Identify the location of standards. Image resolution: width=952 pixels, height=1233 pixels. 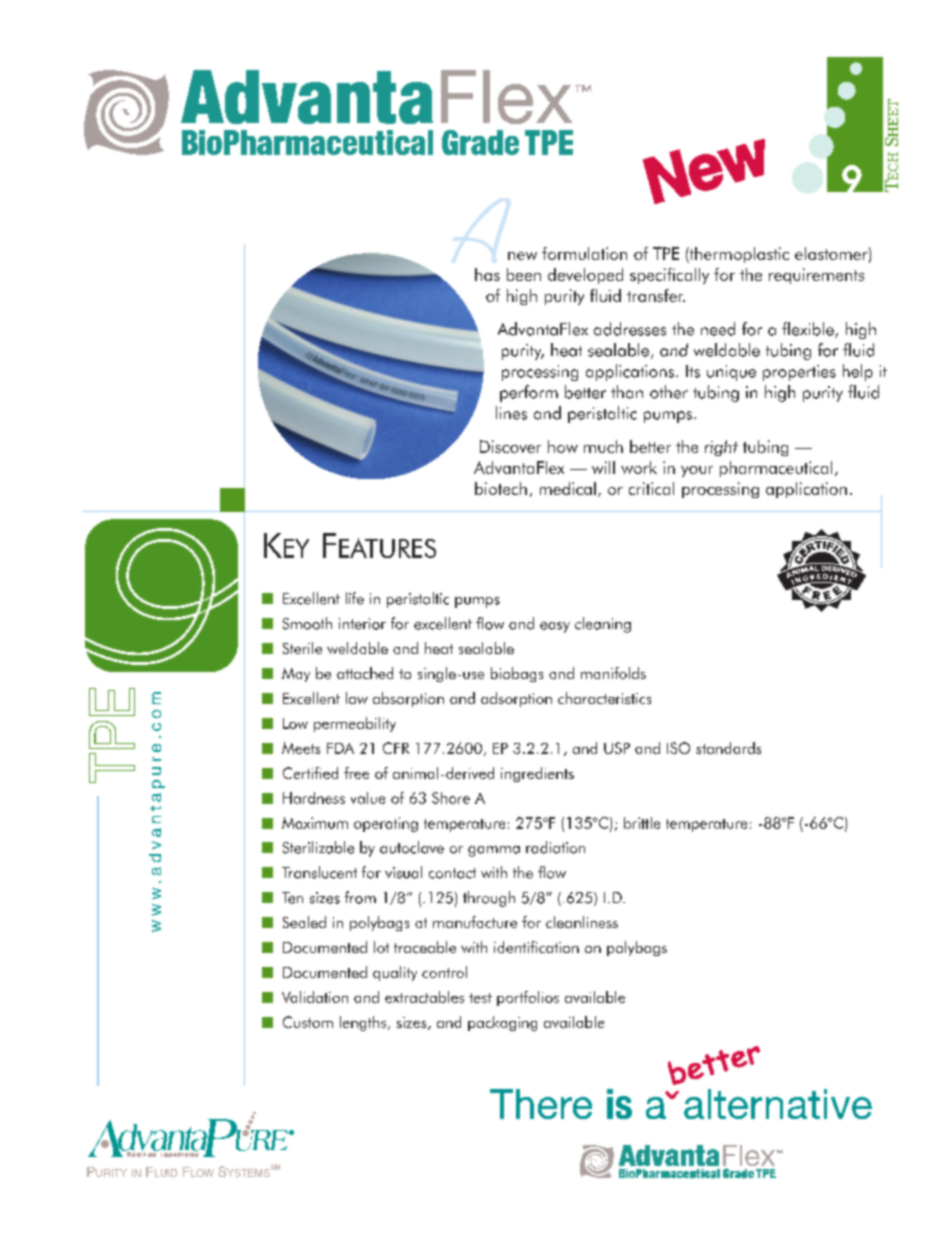
(728, 748).
